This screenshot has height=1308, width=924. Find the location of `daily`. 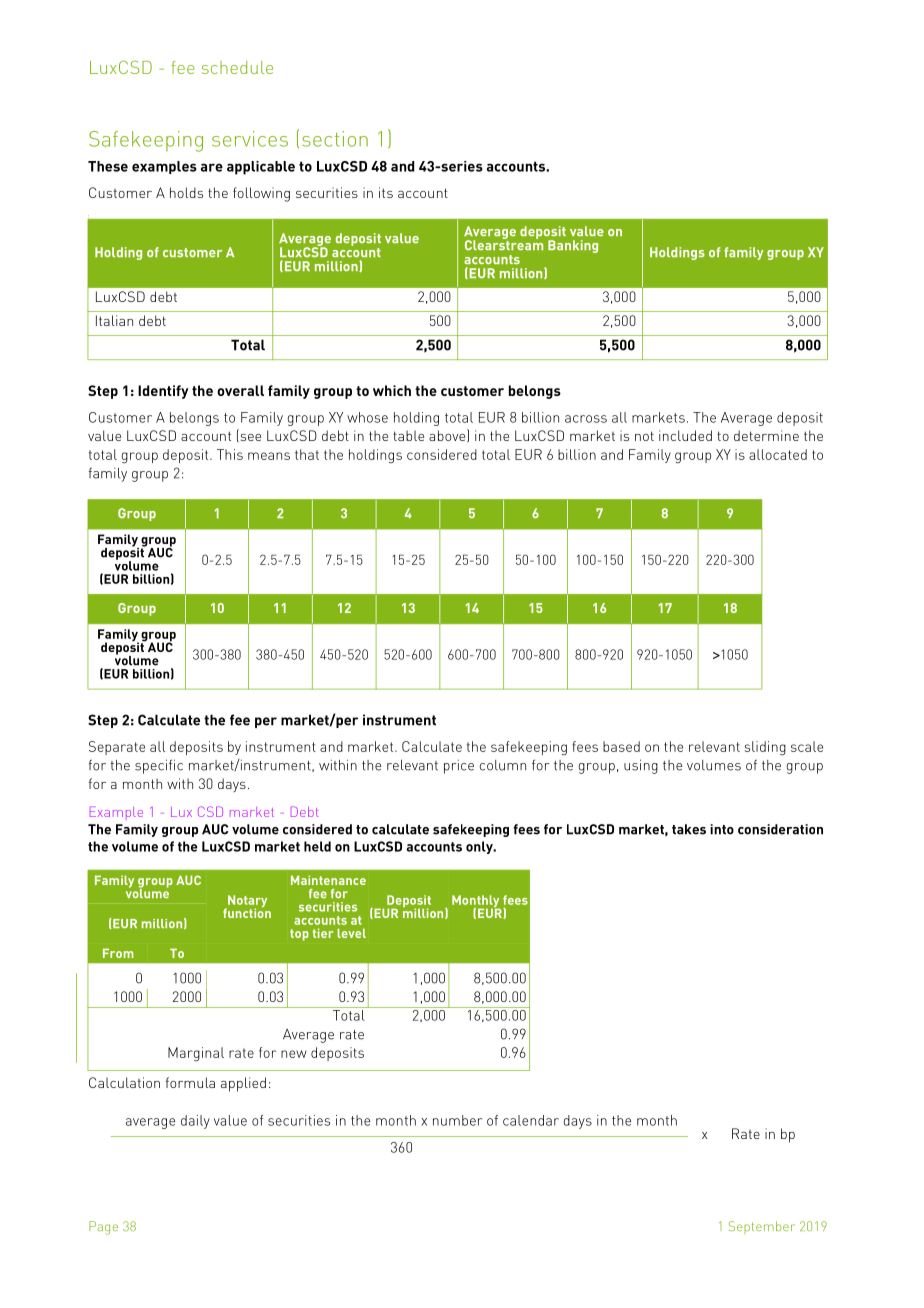

daily is located at coordinates (195, 1122).
